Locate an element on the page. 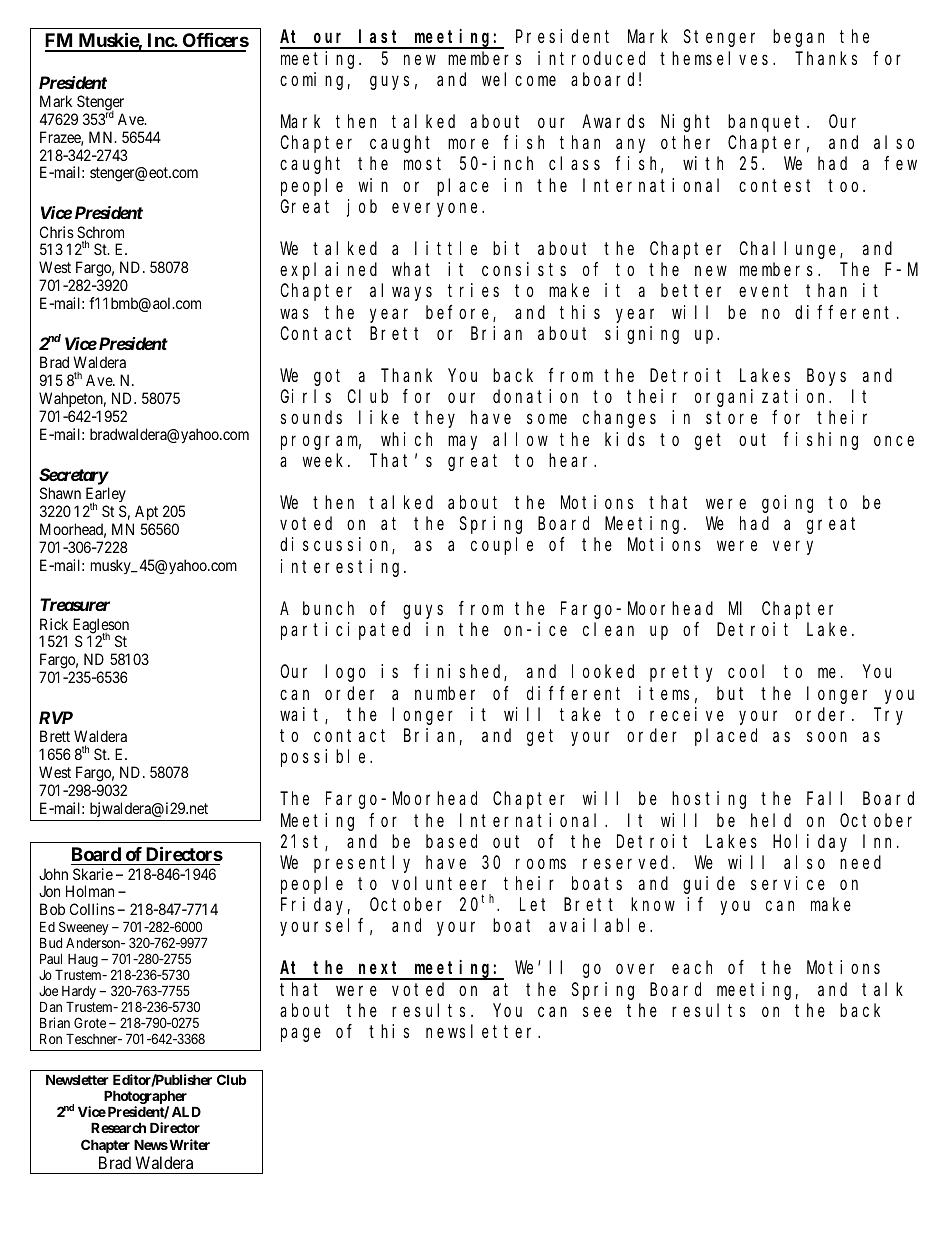 This document has width=952, height=1233. Shawn is located at coordinates (60, 493).
